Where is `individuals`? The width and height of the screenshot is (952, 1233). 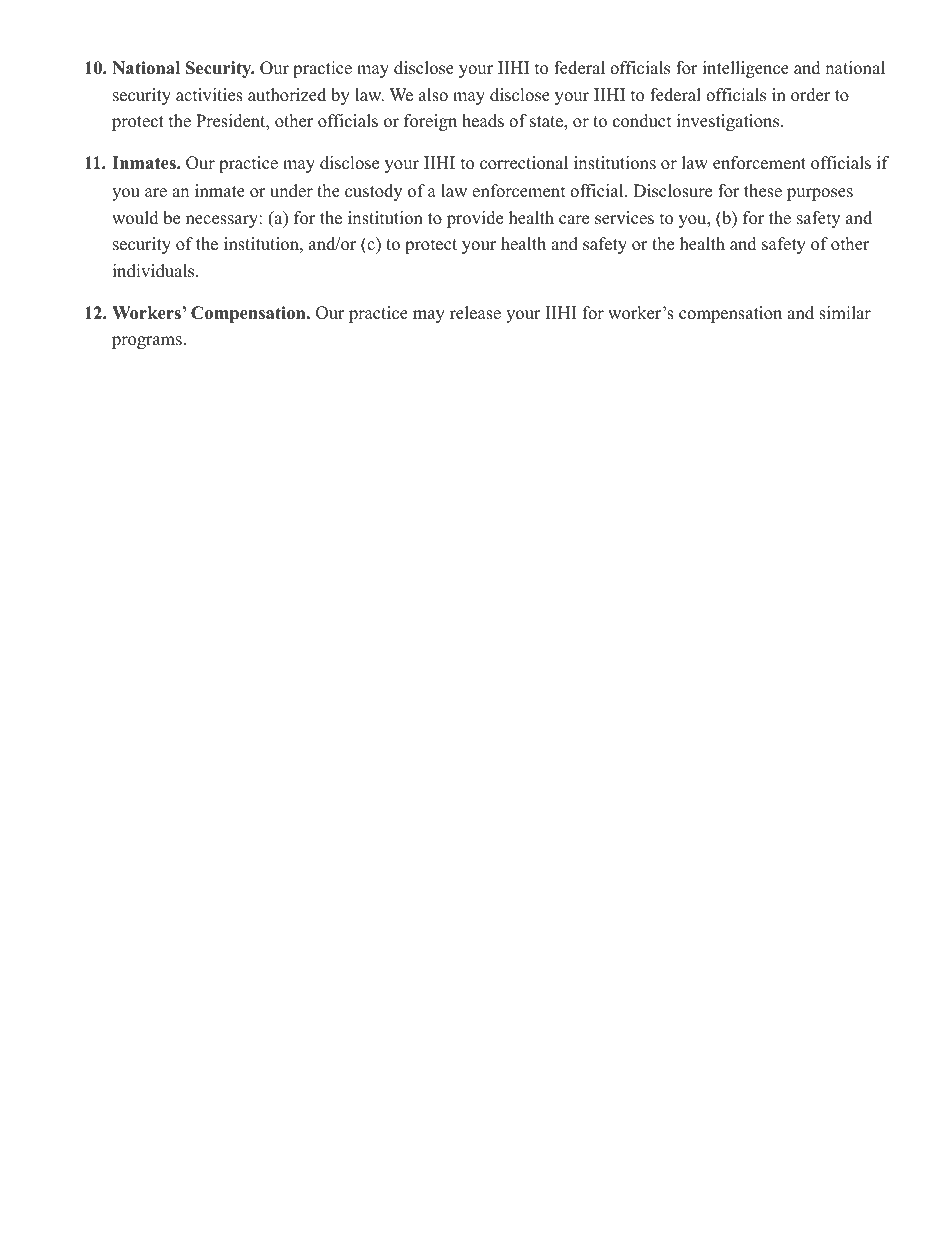 individuals is located at coordinates (155, 271).
